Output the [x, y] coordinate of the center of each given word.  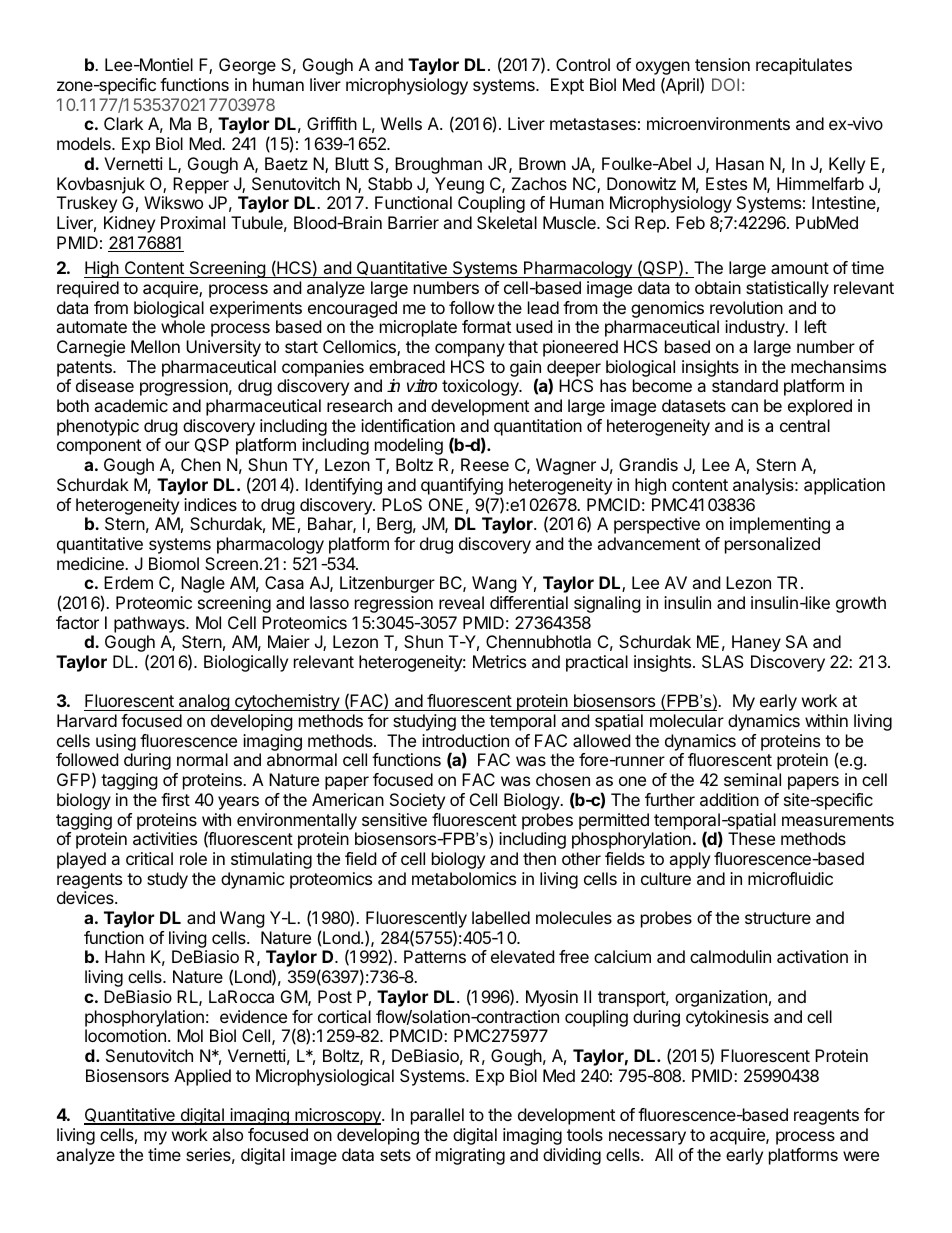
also [227, 1134]
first [175, 799]
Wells [401, 123]
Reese [485, 464]
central [805, 425]
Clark [123, 123]
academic [131, 405]
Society [417, 801]
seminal [752, 779]
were [861, 1156]
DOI [725, 84]
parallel [437, 1116]
